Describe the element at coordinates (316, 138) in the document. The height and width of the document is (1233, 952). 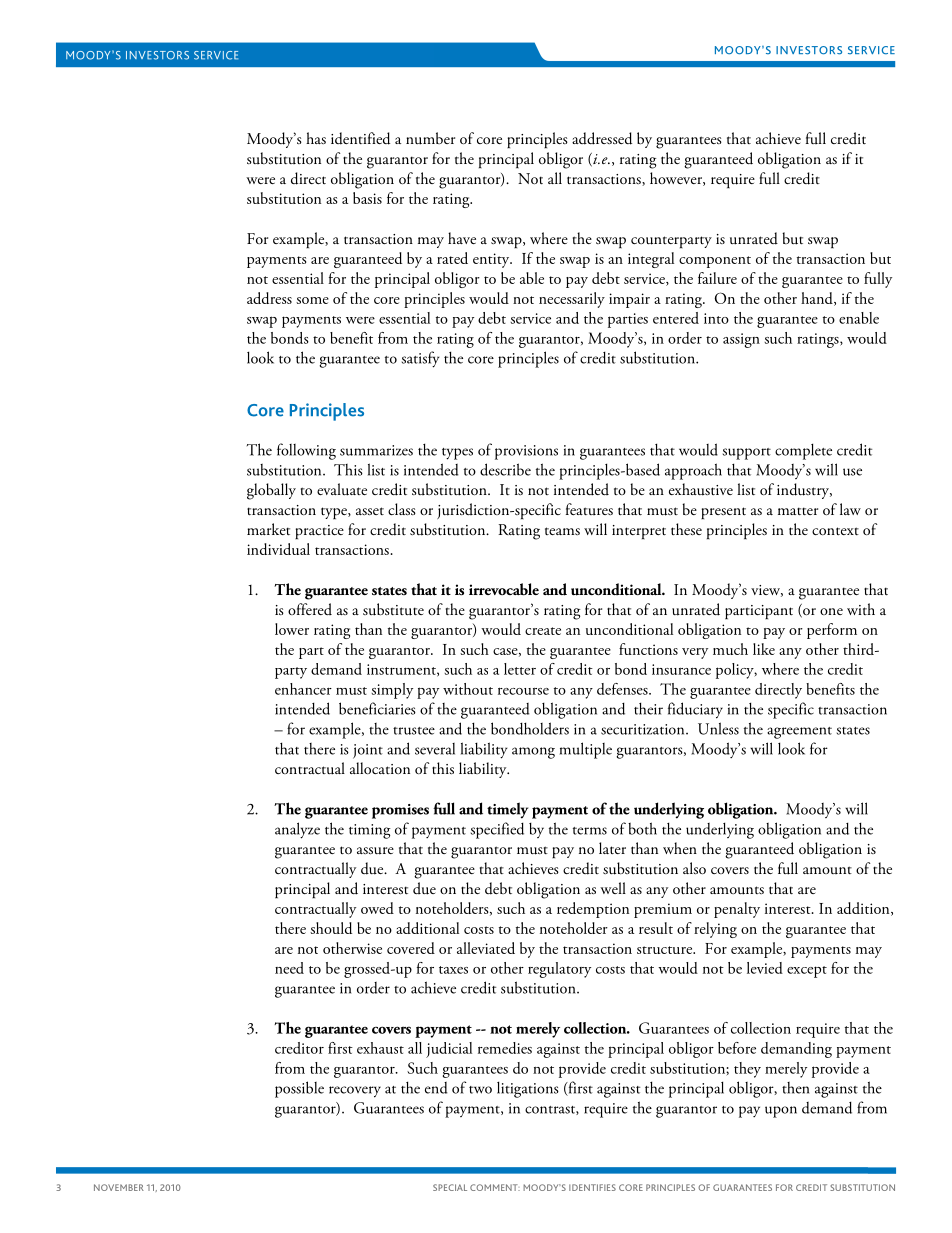
I see `has` at that location.
